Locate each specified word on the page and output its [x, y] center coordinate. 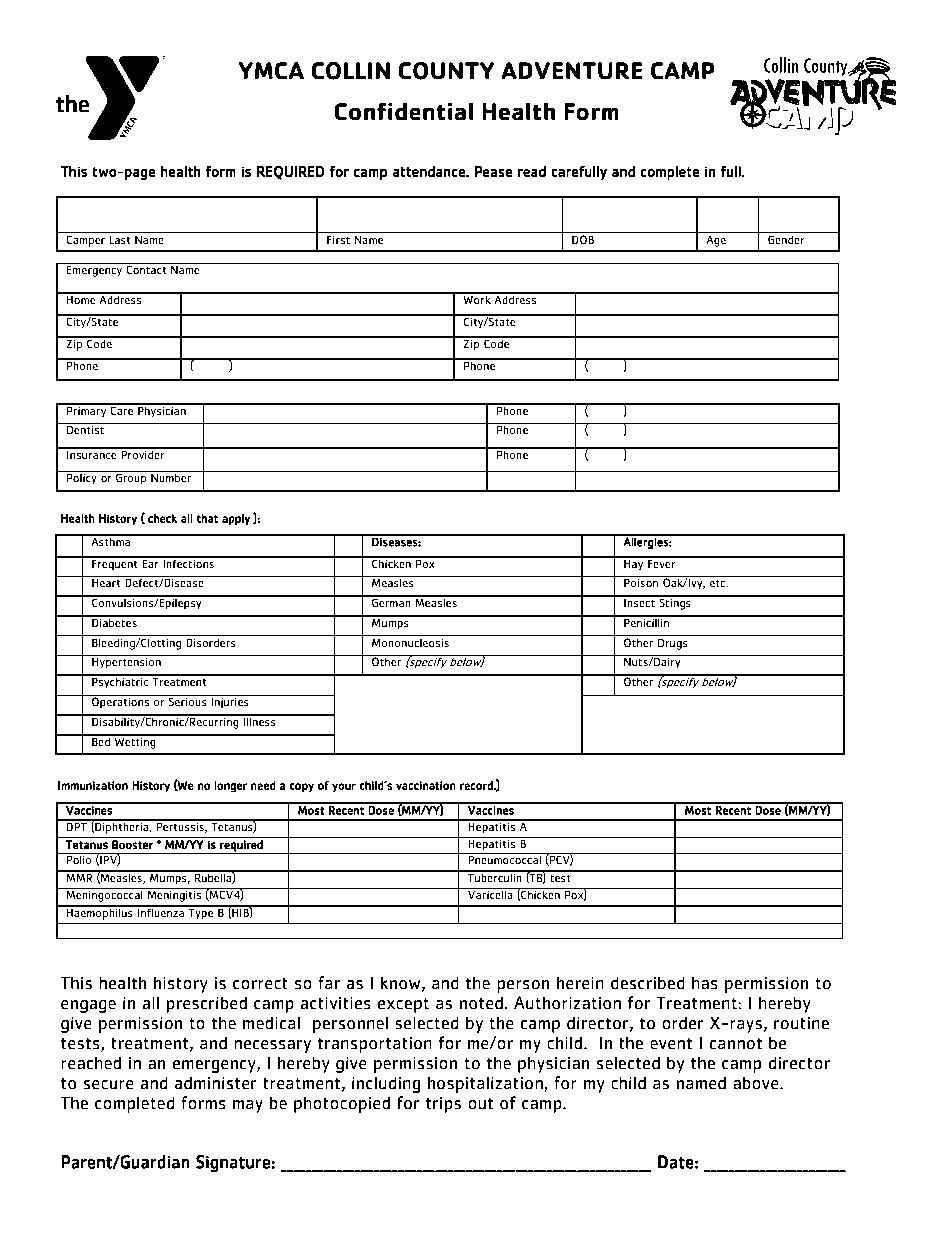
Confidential [403, 111]
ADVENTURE [572, 71]
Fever [662, 562]
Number [171, 477]
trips [443, 1105]
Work [477, 298]
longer [231, 787]
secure [109, 1085]
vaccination [426, 785]
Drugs [672, 644]
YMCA [271, 71]
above [757, 1083]
